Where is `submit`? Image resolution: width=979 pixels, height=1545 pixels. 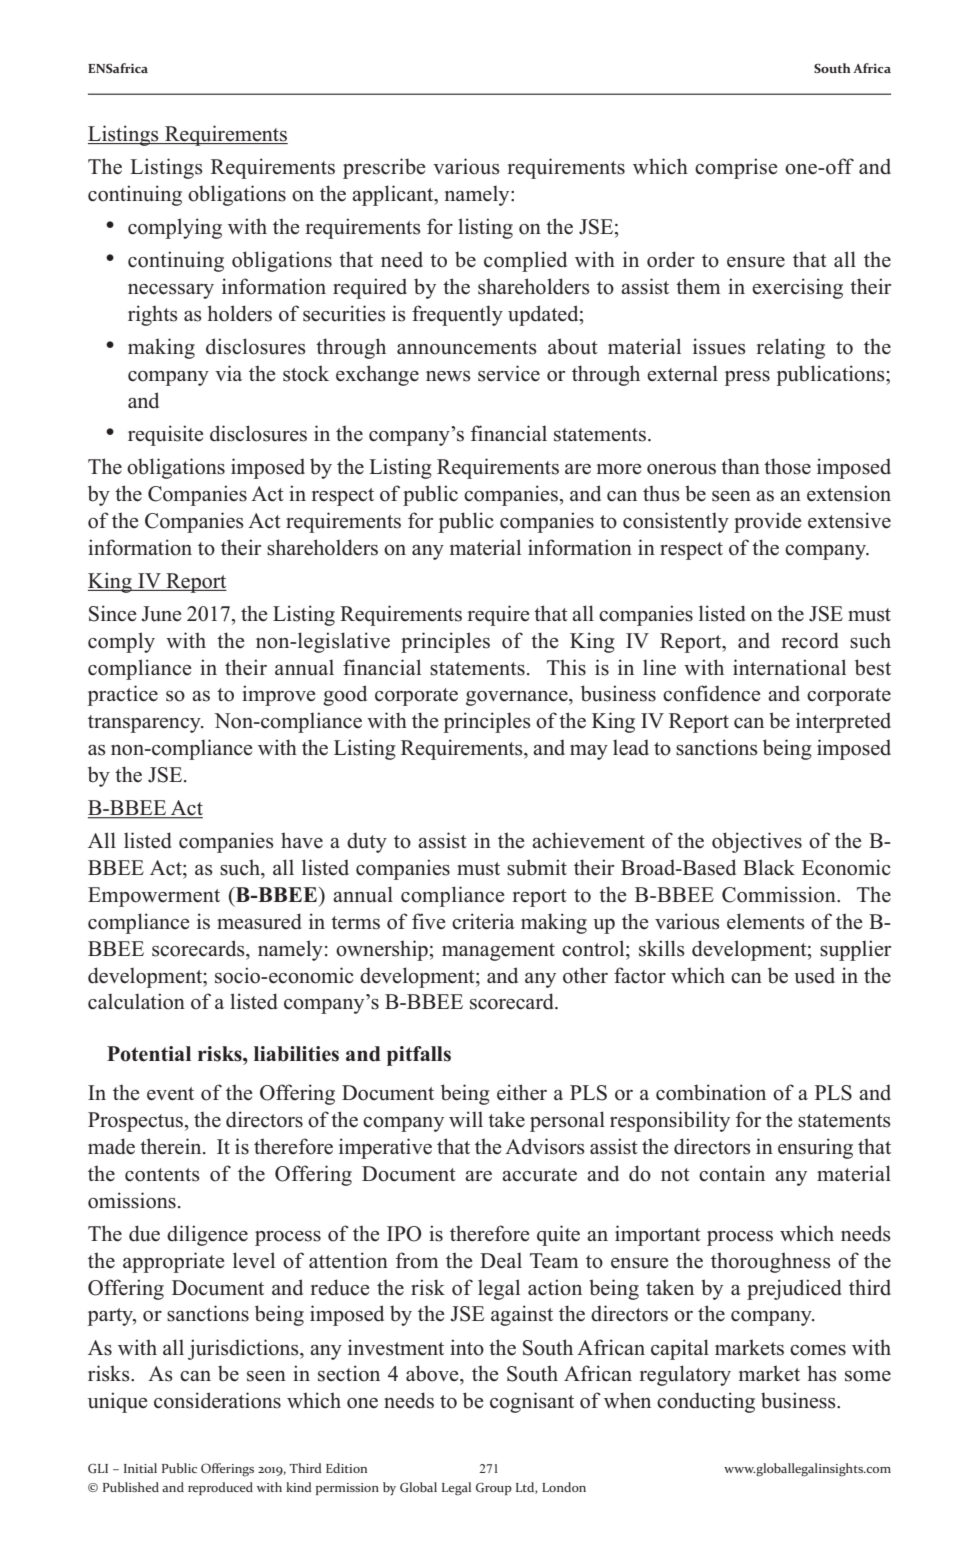
submit is located at coordinates (537, 867).
